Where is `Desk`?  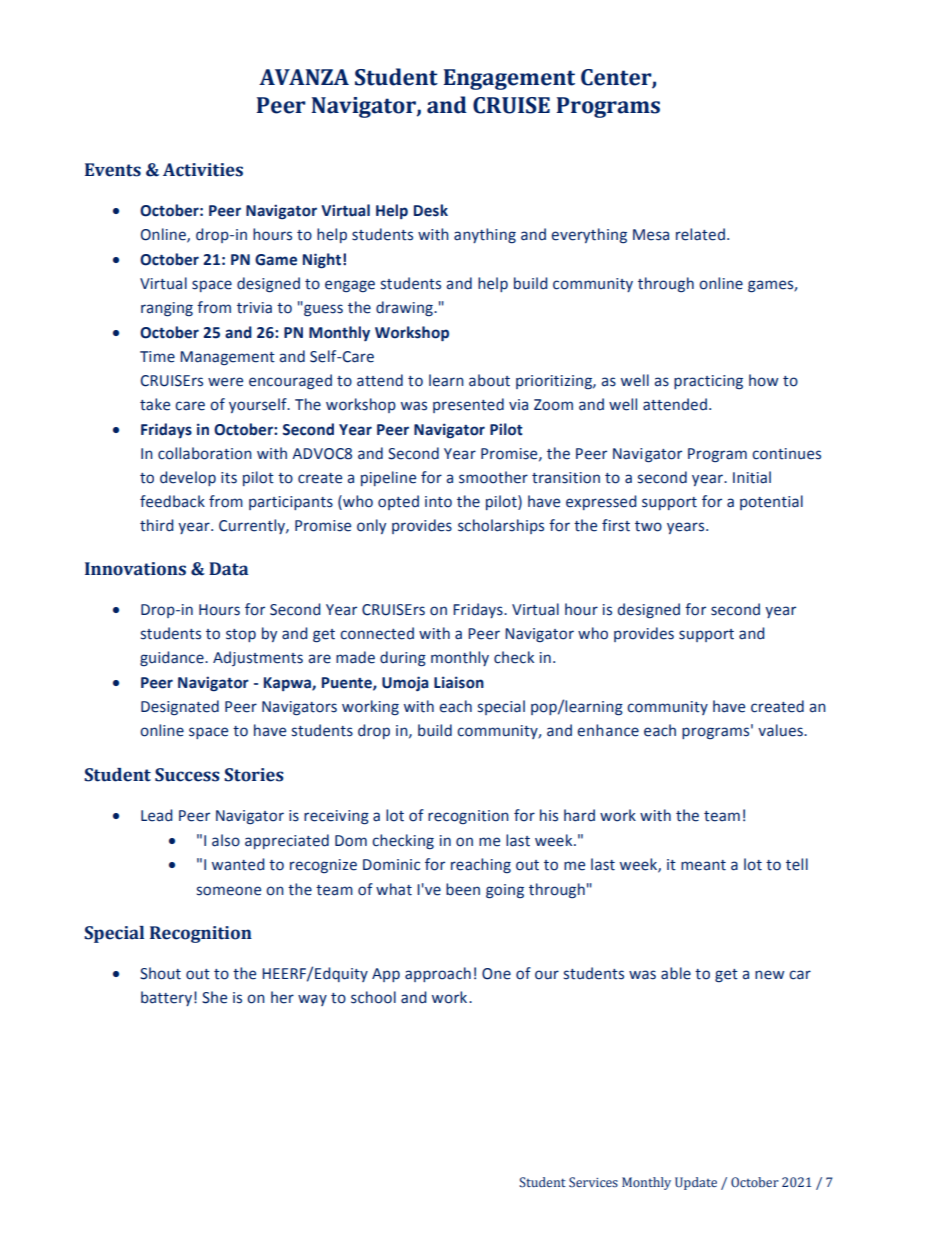
Desk is located at coordinates (431, 210).
